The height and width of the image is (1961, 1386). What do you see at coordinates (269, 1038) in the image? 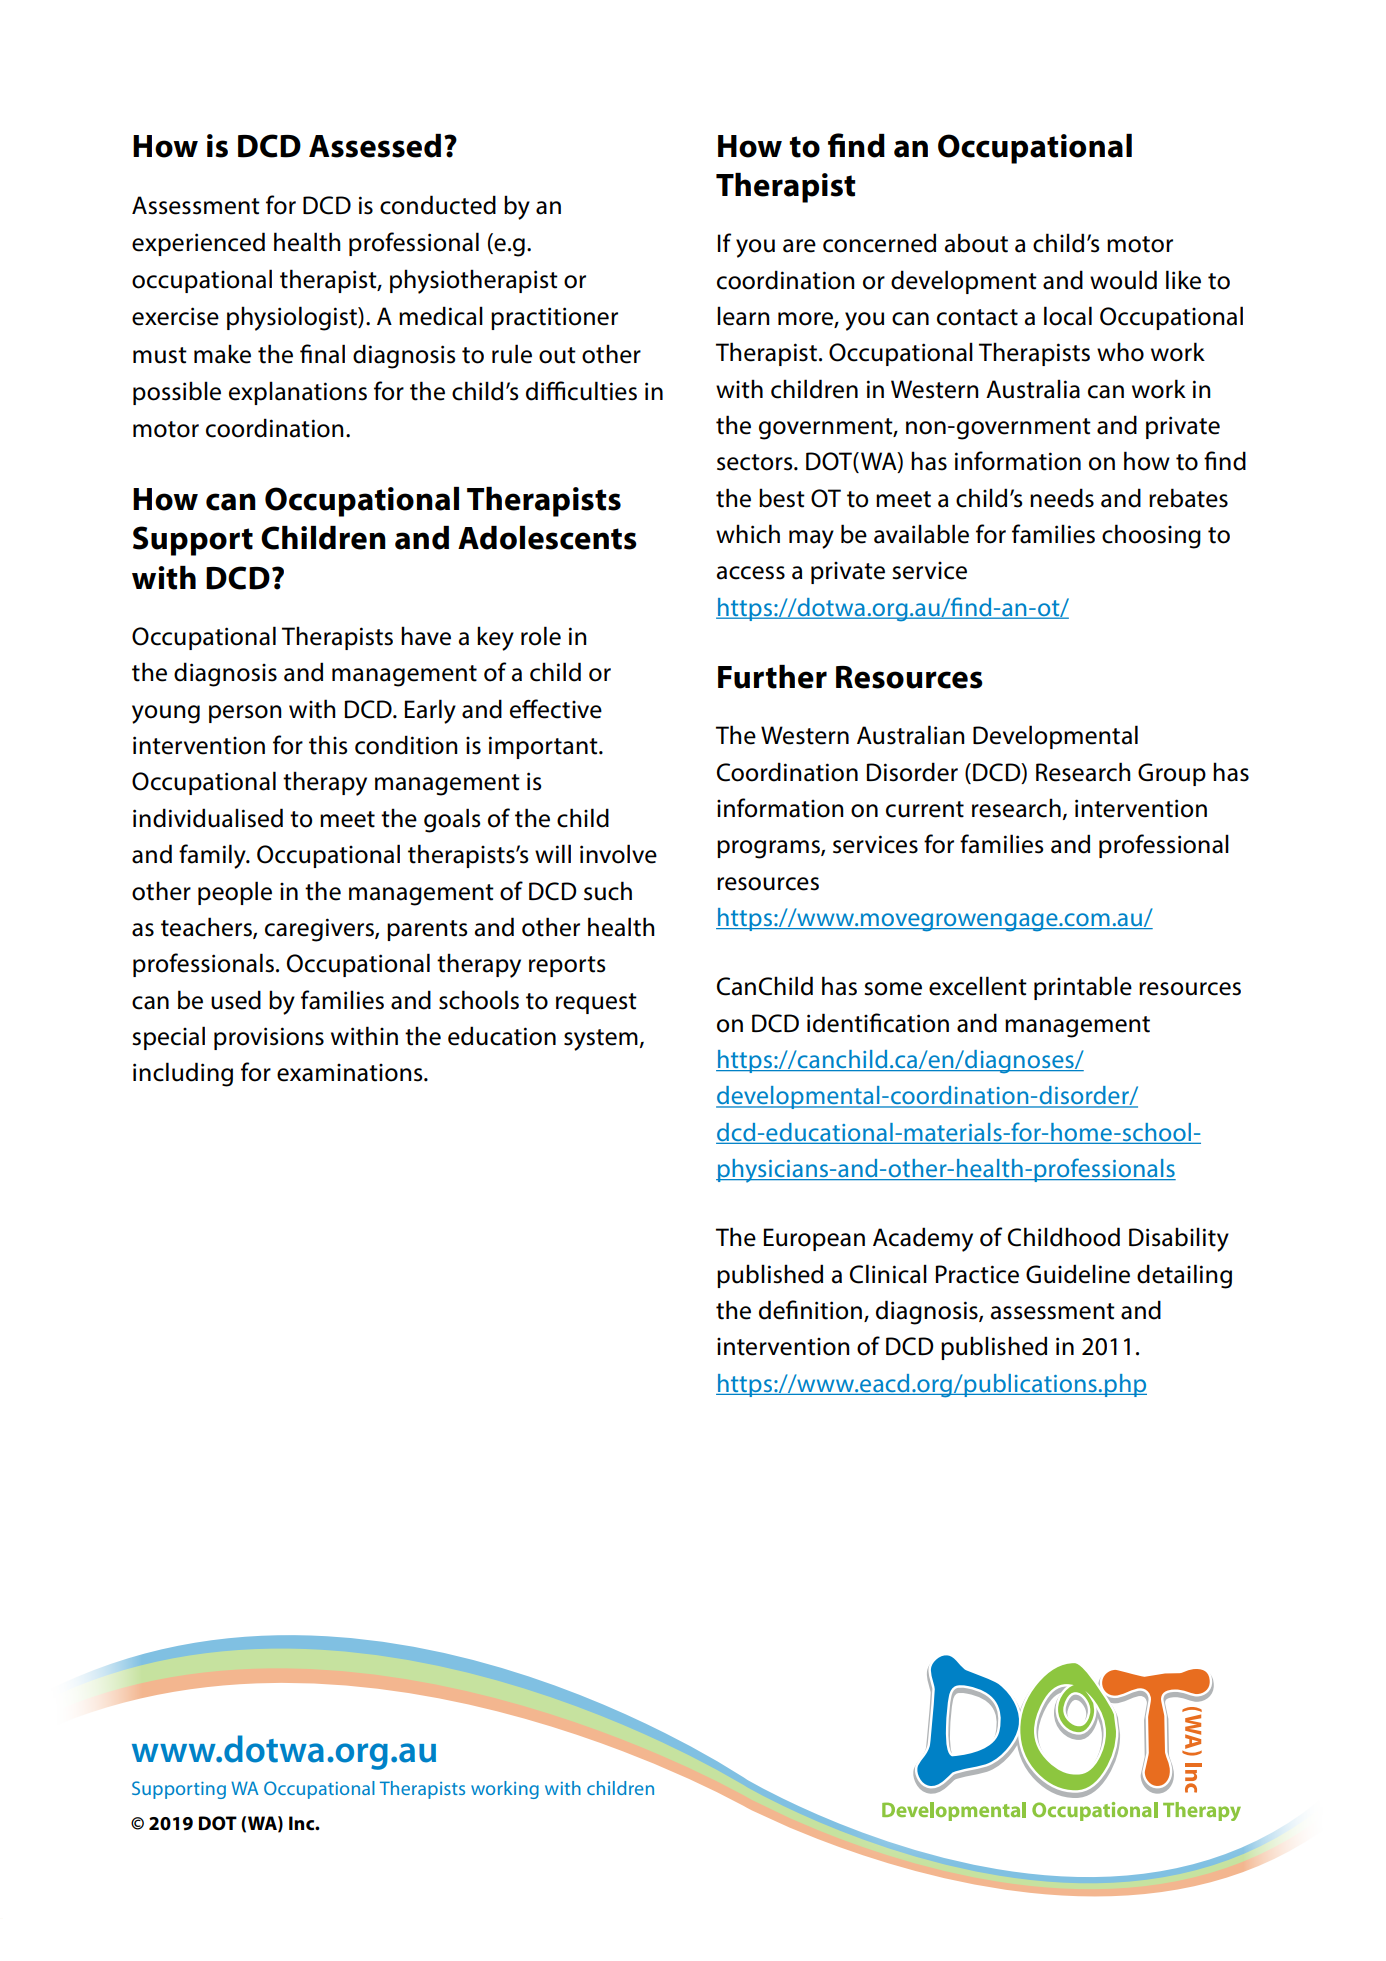
I see `provisions` at bounding box center [269, 1038].
